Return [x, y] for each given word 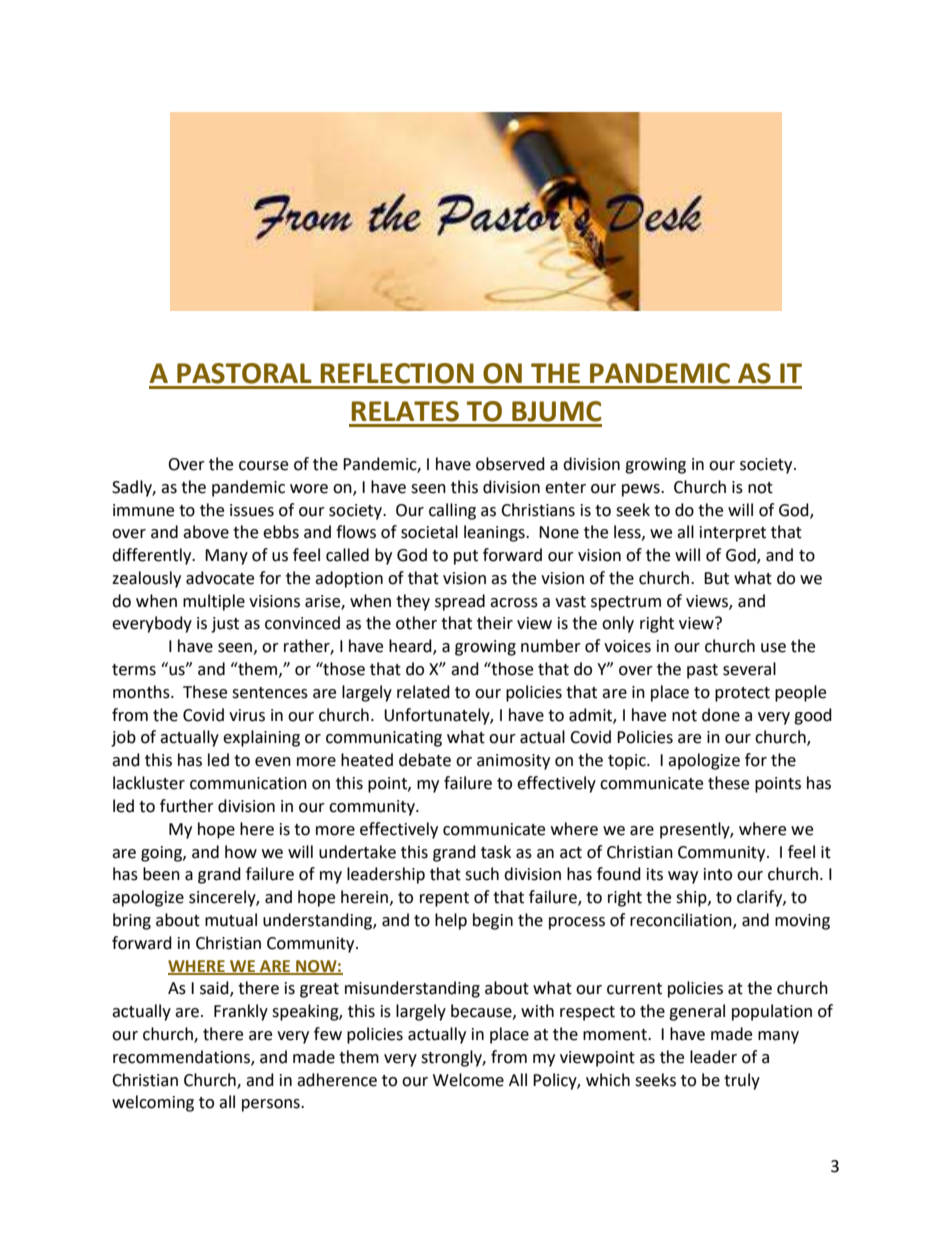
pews [642, 490]
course [263, 466]
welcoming [153, 1103]
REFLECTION [397, 373]
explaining [261, 738]
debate [425, 760]
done [721, 715]
